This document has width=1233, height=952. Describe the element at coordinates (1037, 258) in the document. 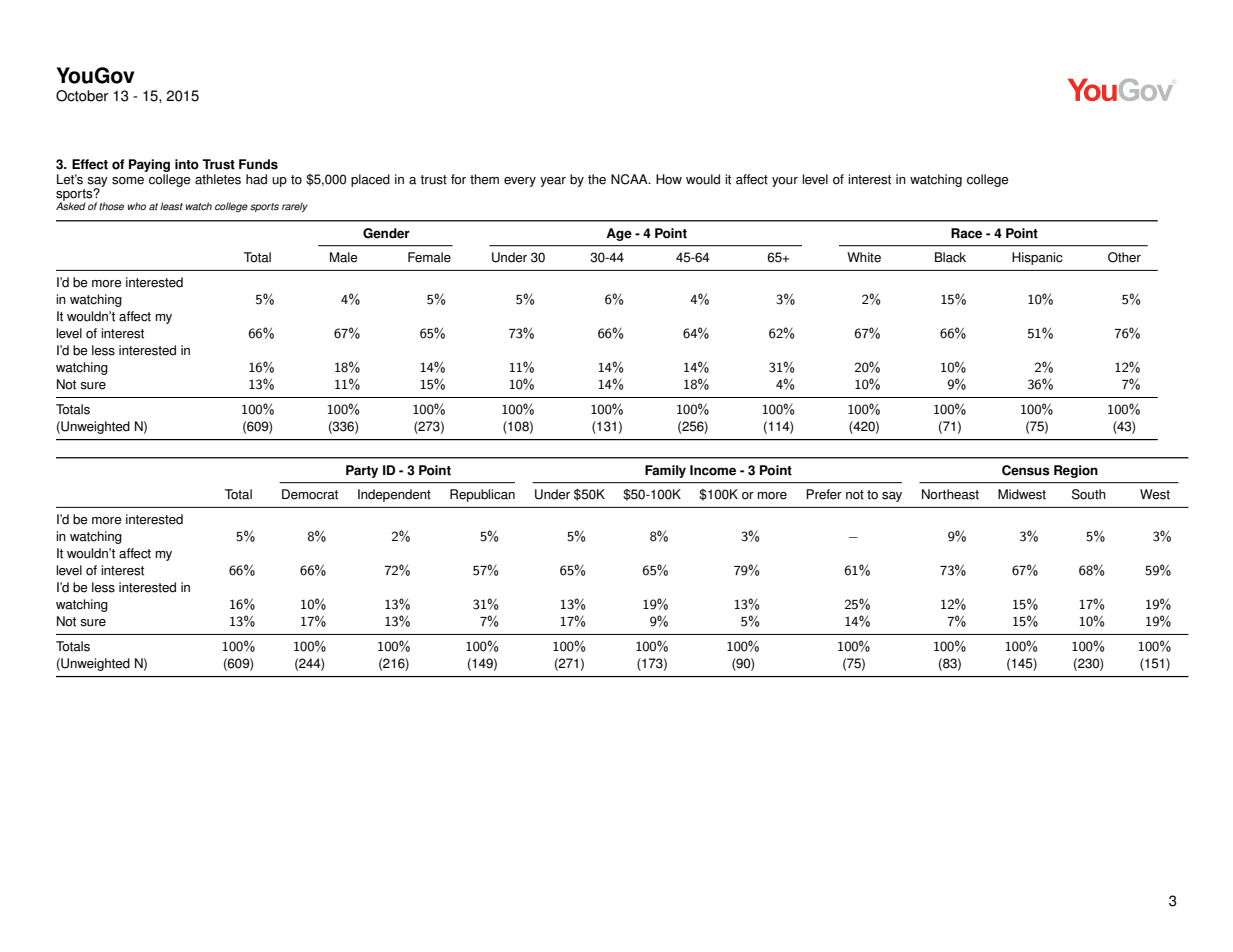

I see `Hispanic` at that location.
